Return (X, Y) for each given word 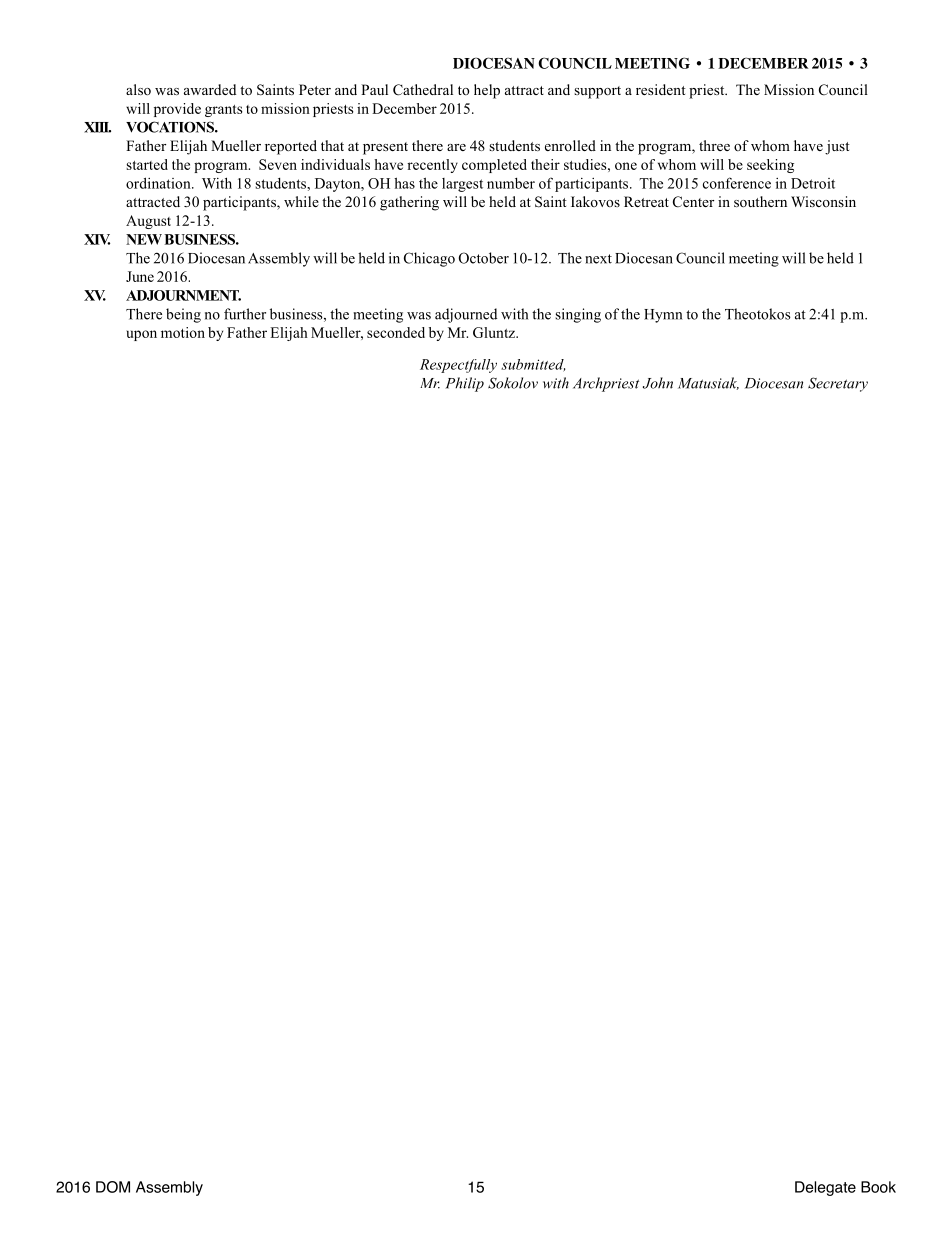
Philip (464, 384)
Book (878, 1187)
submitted (533, 365)
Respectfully (458, 366)
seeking (770, 166)
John (658, 383)
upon (141, 335)
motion (183, 332)
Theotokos (758, 314)
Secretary (838, 384)
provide (177, 110)
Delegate (825, 1188)
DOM (113, 1187)
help (487, 91)
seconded (396, 332)
